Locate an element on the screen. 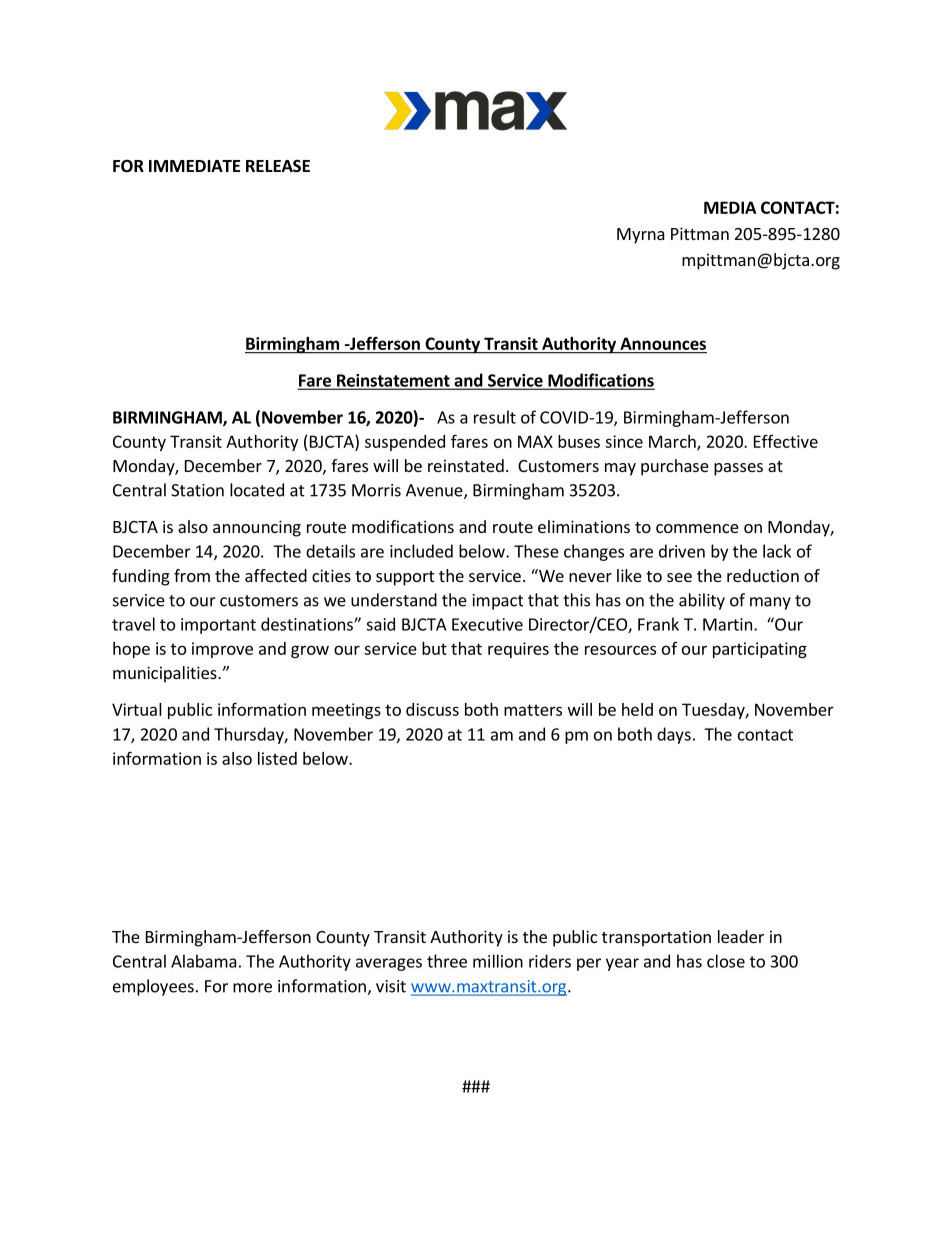 The width and height of the screenshot is (952, 1233). purchase is located at coordinates (675, 467).
